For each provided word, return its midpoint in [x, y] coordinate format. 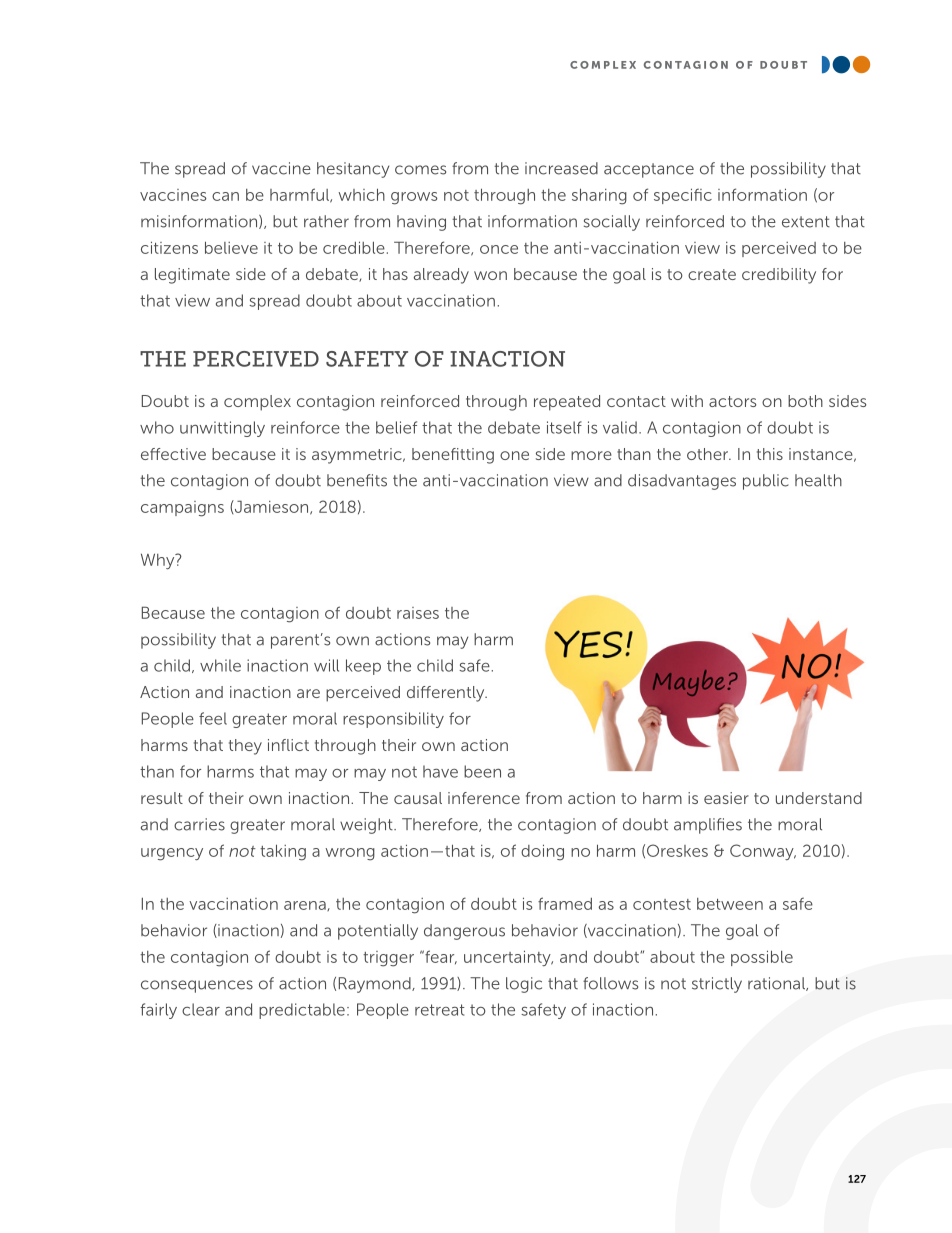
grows [414, 198]
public [766, 482]
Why [159, 561]
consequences [197, 986]
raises [418, 613]
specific [683, 196]
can [225, 196]
